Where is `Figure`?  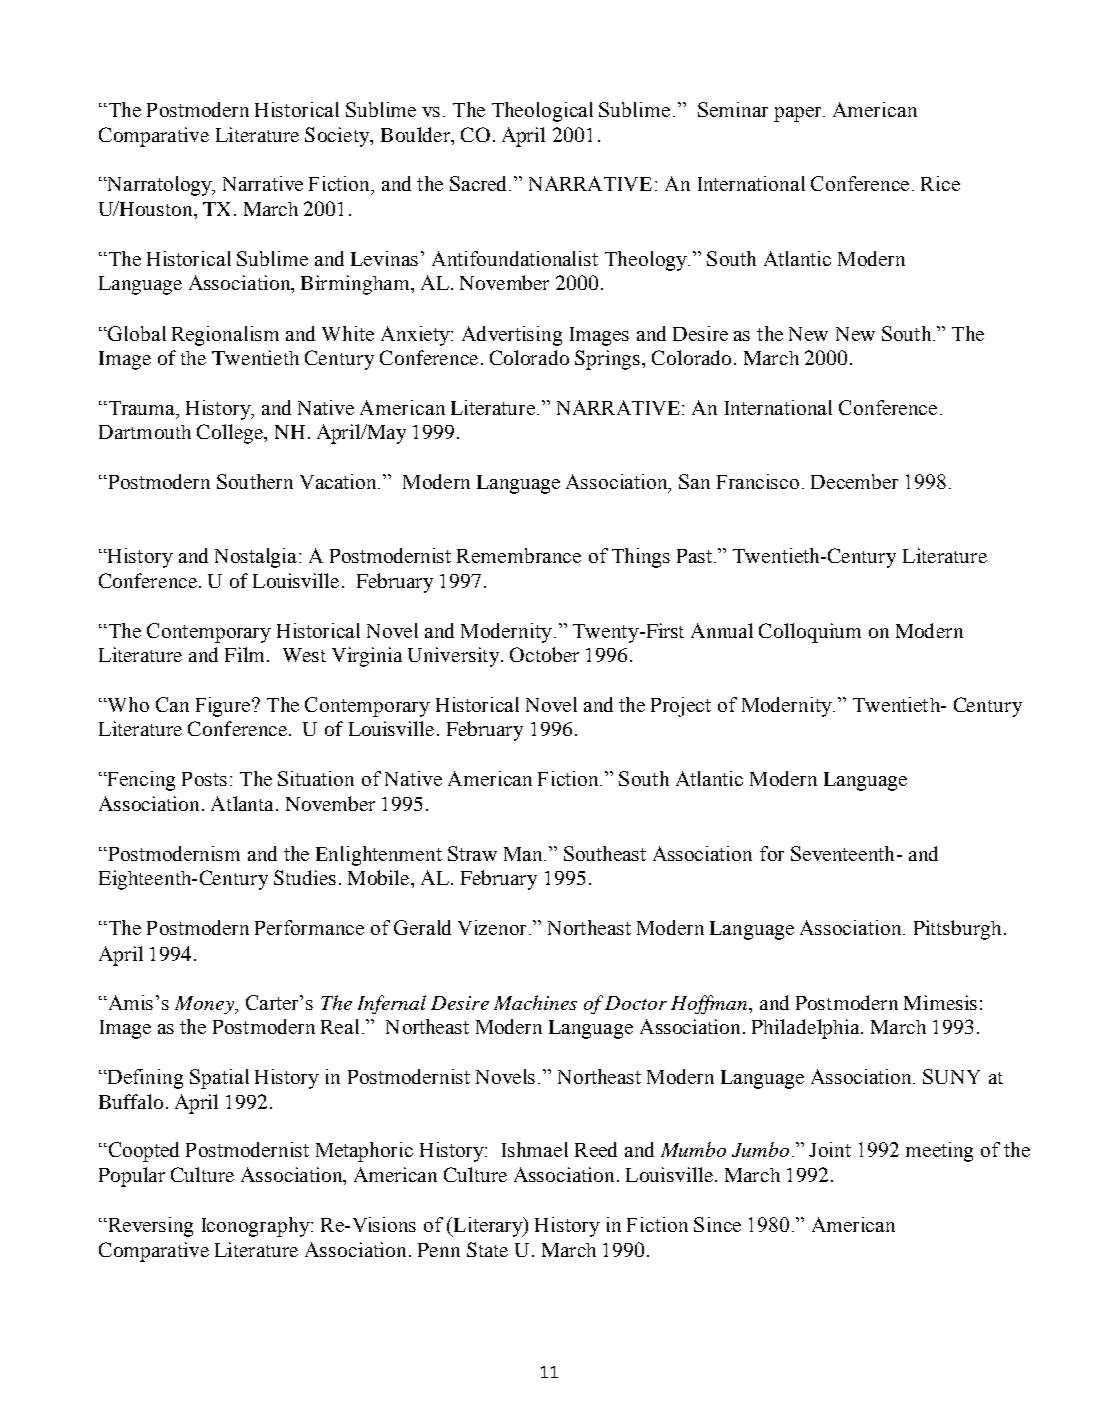
Figure is located at coordinates (224, 707).
